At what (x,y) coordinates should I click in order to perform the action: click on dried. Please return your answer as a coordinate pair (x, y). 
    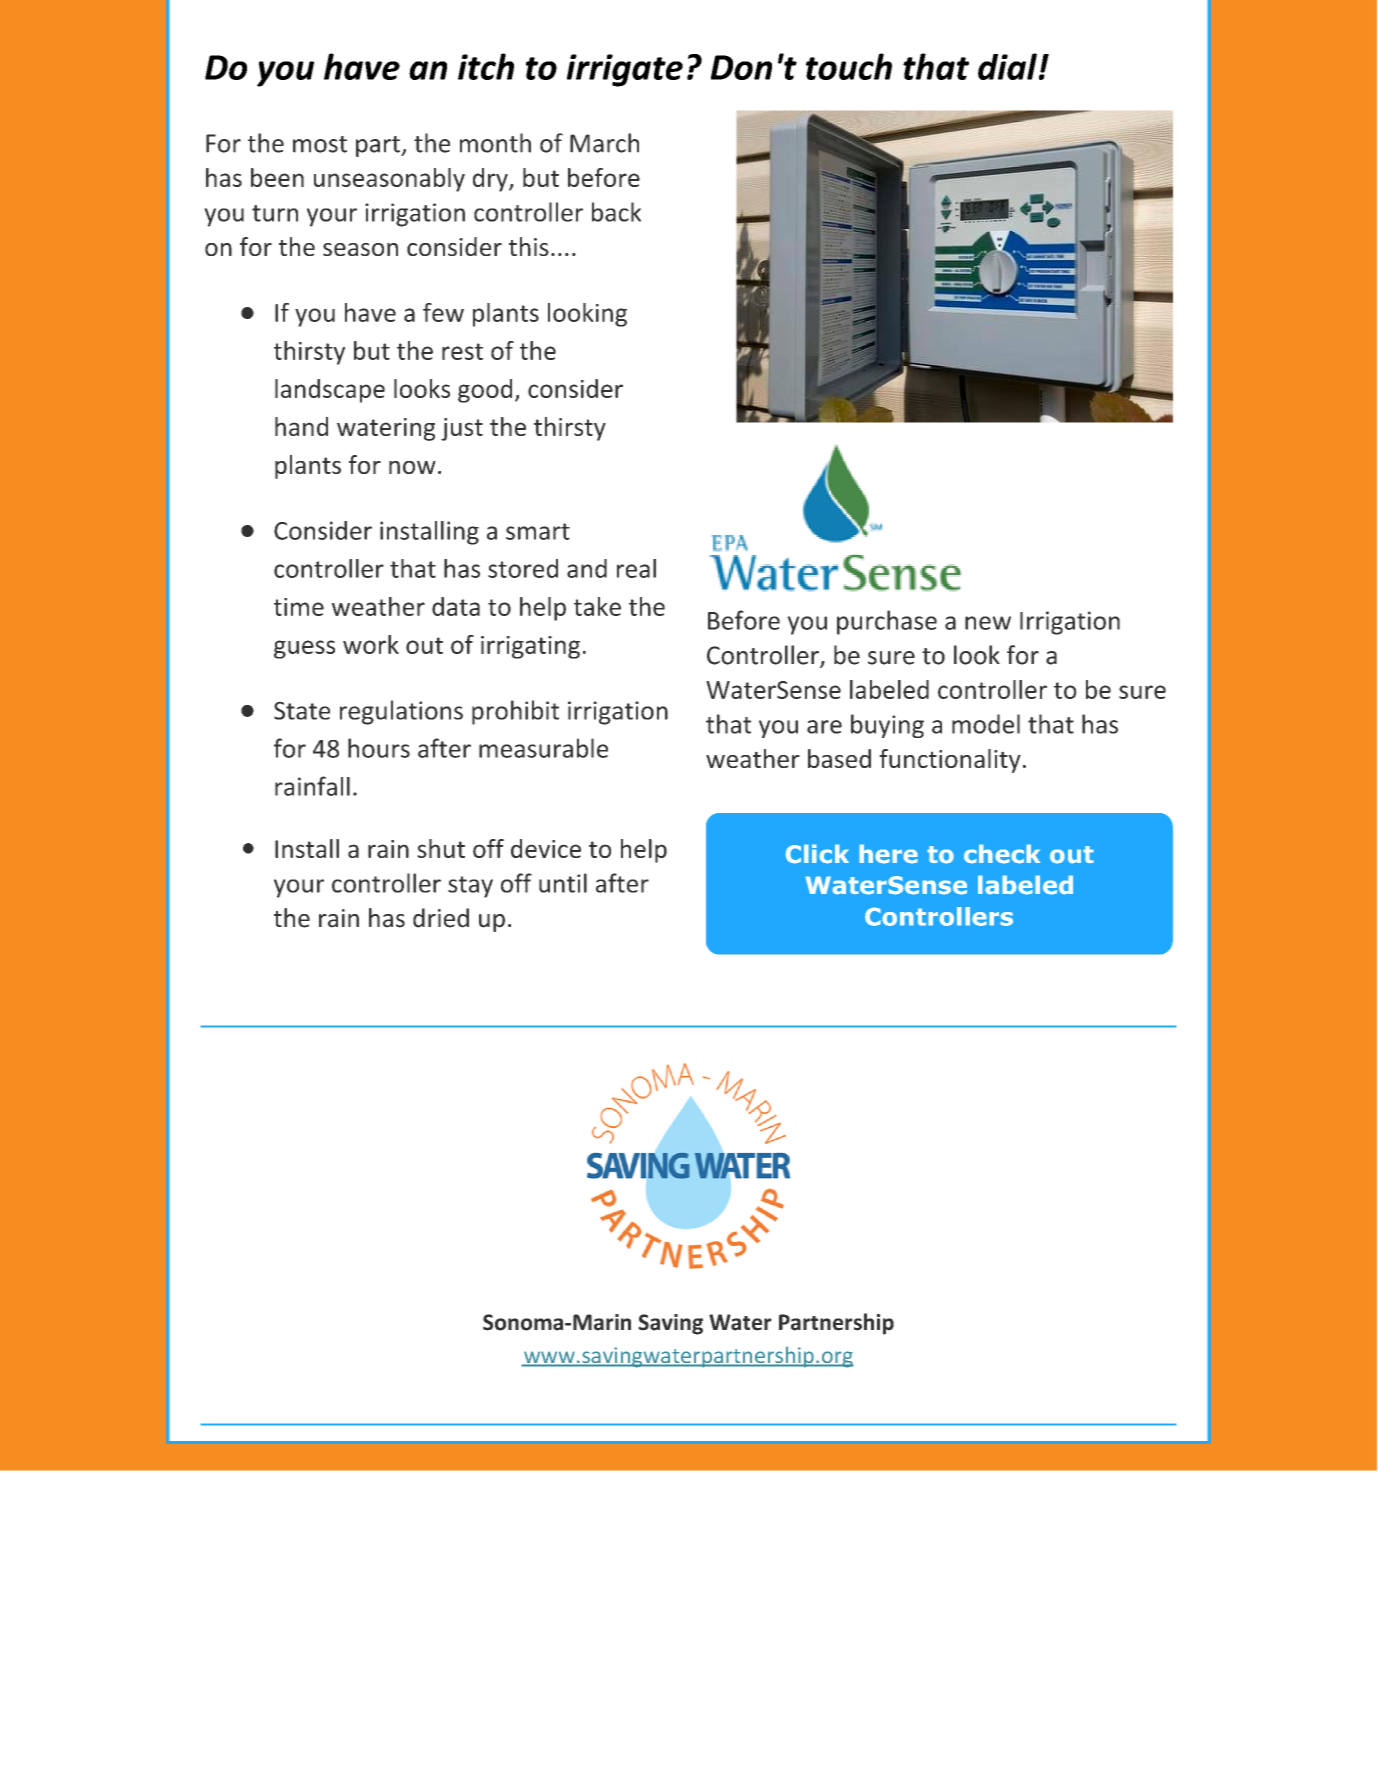
    Looking at the image, I should click on (441, 918).
